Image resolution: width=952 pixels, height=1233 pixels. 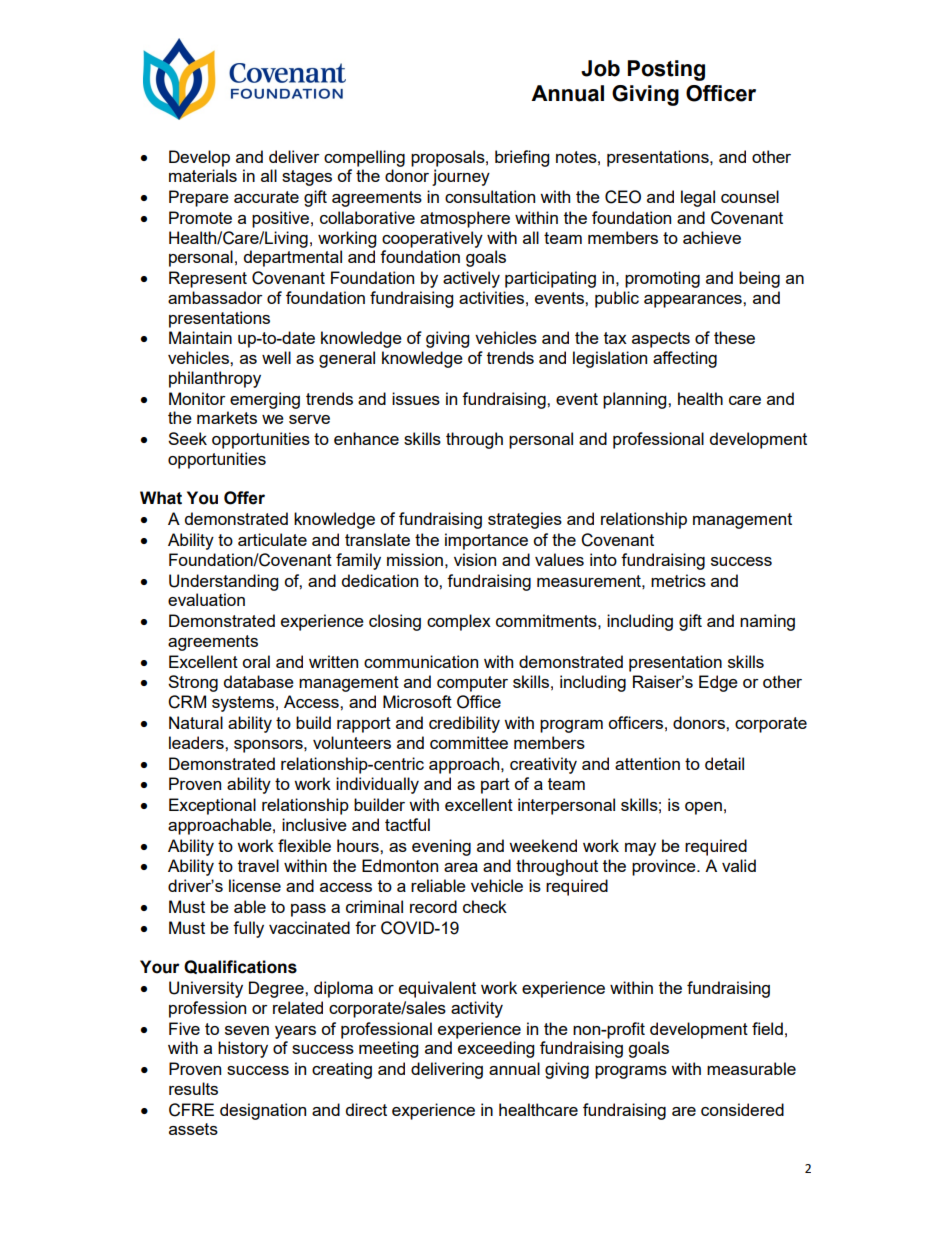 What do you see at coordinates (203, 175) in the page?
I see `materials` at bounding box center [203, 175].
